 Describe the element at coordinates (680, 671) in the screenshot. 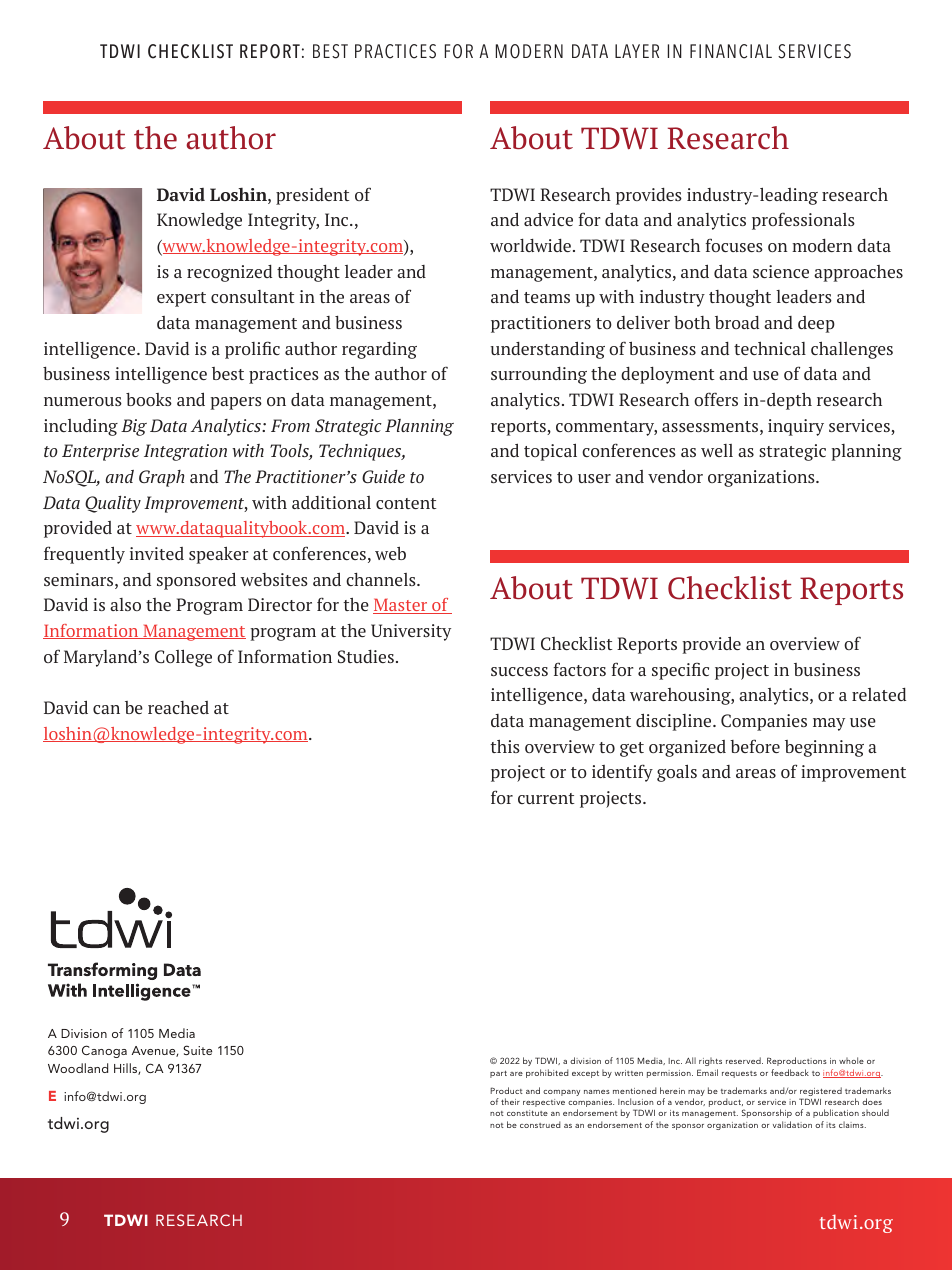

I see `specific` at that location.
